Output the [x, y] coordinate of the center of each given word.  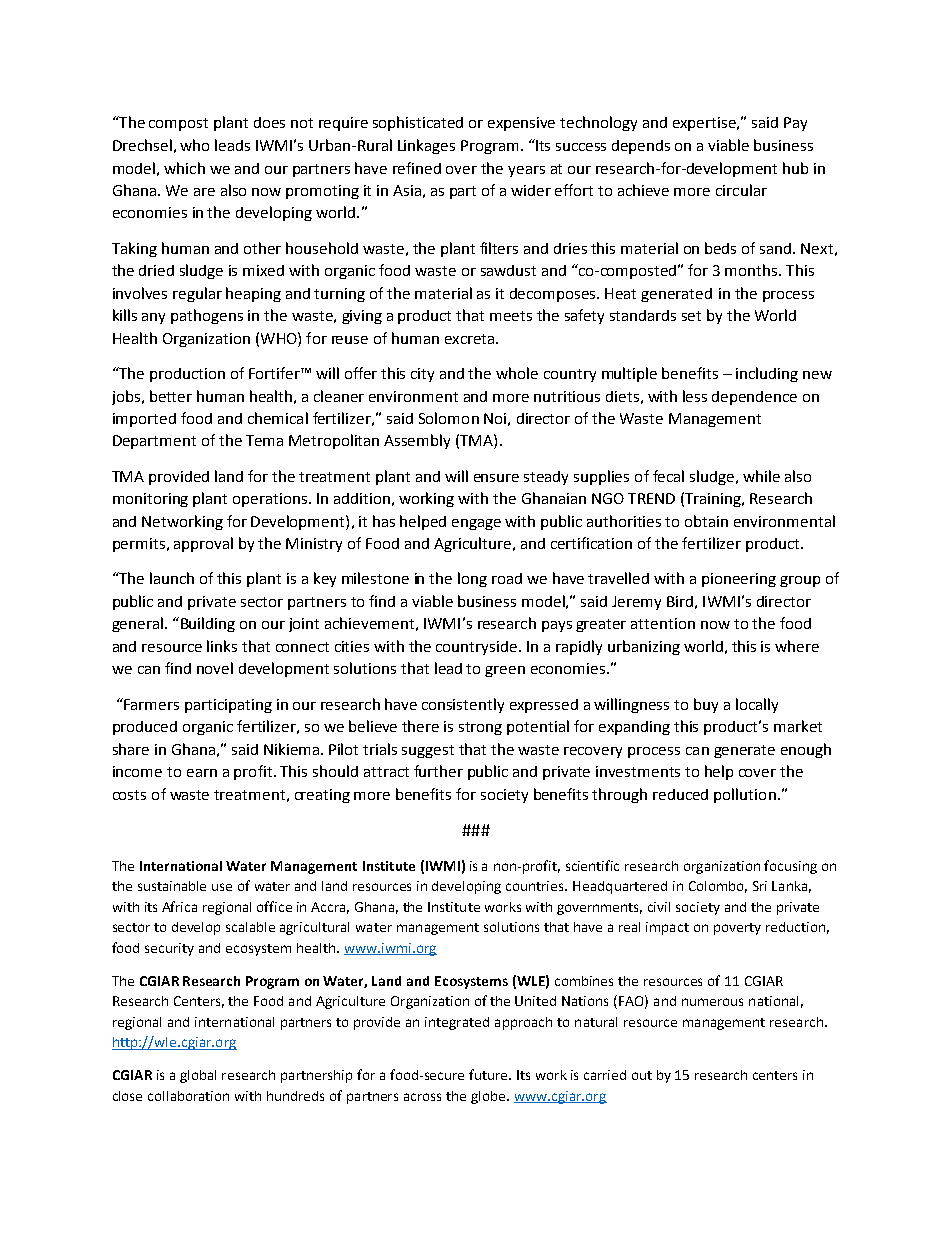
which [184, 168]
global [198, 1076]
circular [741, 190]
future [490, 1074]
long [472, 579]
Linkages [426, 146]
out [642, 1075]
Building [208, 624]
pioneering [739, 580]
